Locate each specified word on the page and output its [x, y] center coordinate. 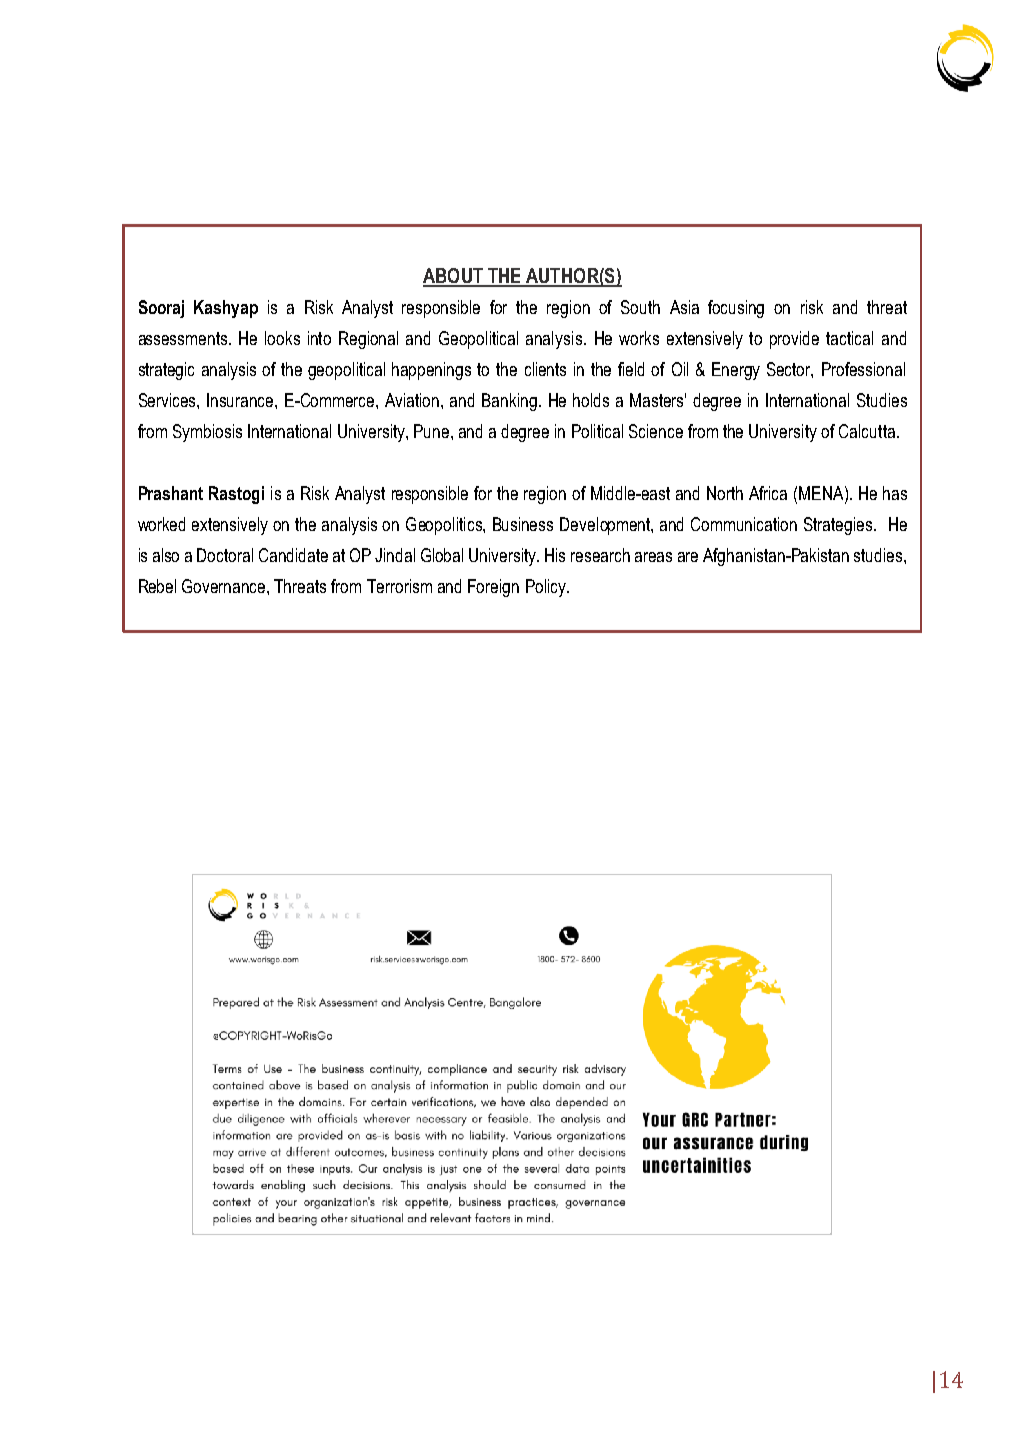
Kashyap [226, 309]
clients [545, 369]
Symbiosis [207, 433]
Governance [225, 586]
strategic [166, 371]
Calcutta [867, 431]
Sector [790, 370]
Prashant [171, 493]
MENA [822, 493]
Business [523, 524]
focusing [736, 309]
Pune [433, 431]
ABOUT [454, 277]
